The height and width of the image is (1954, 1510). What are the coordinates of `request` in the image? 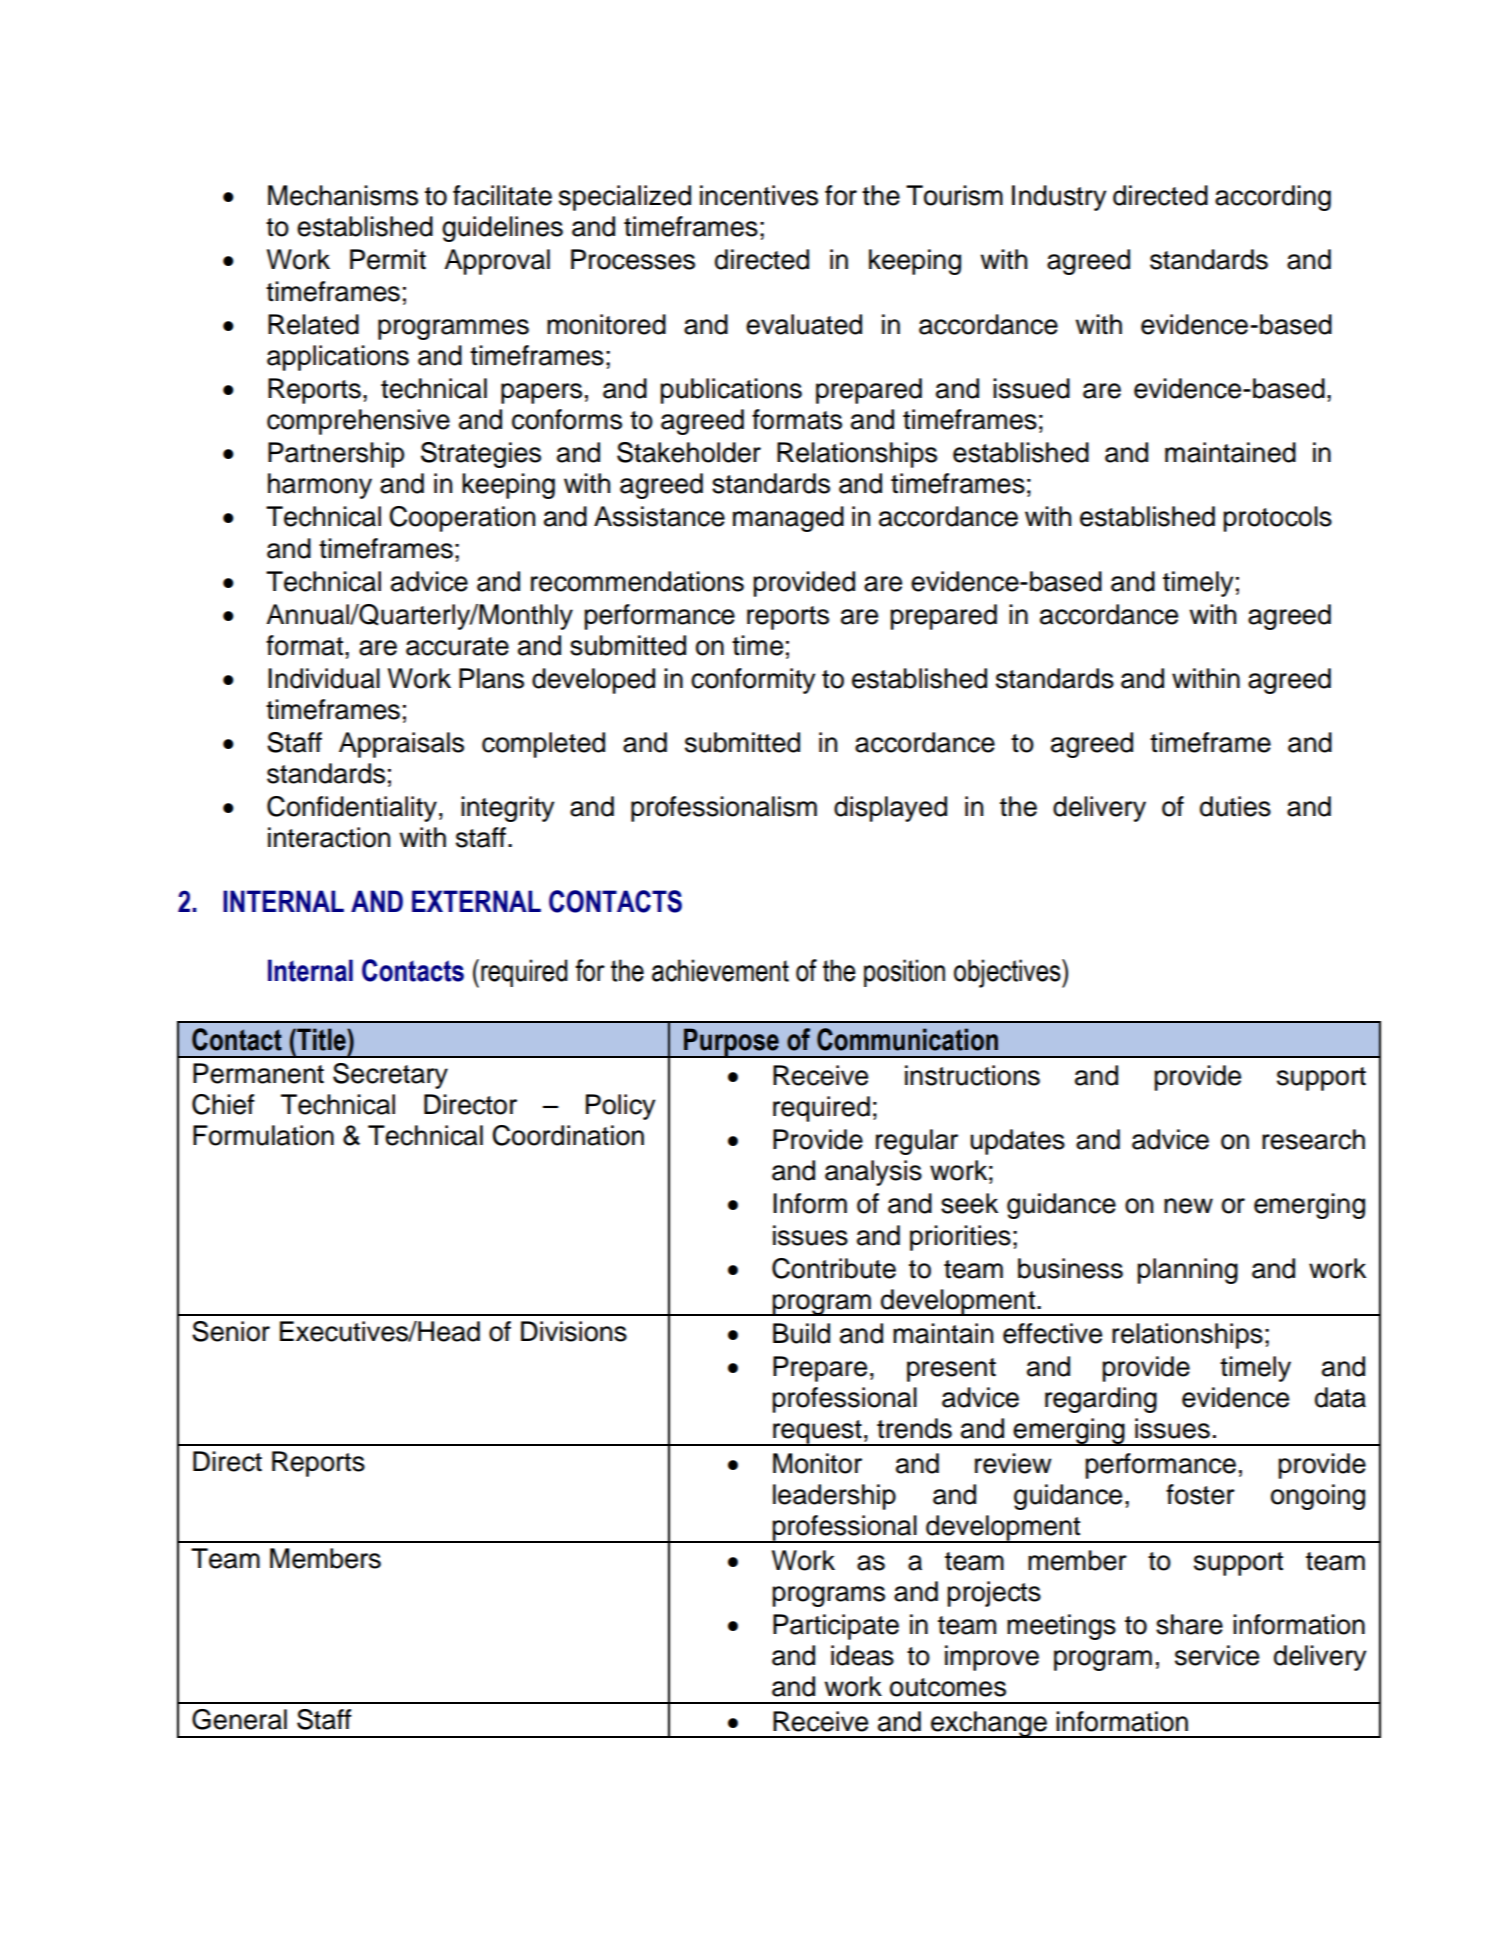 It's located at (817, 1433).
